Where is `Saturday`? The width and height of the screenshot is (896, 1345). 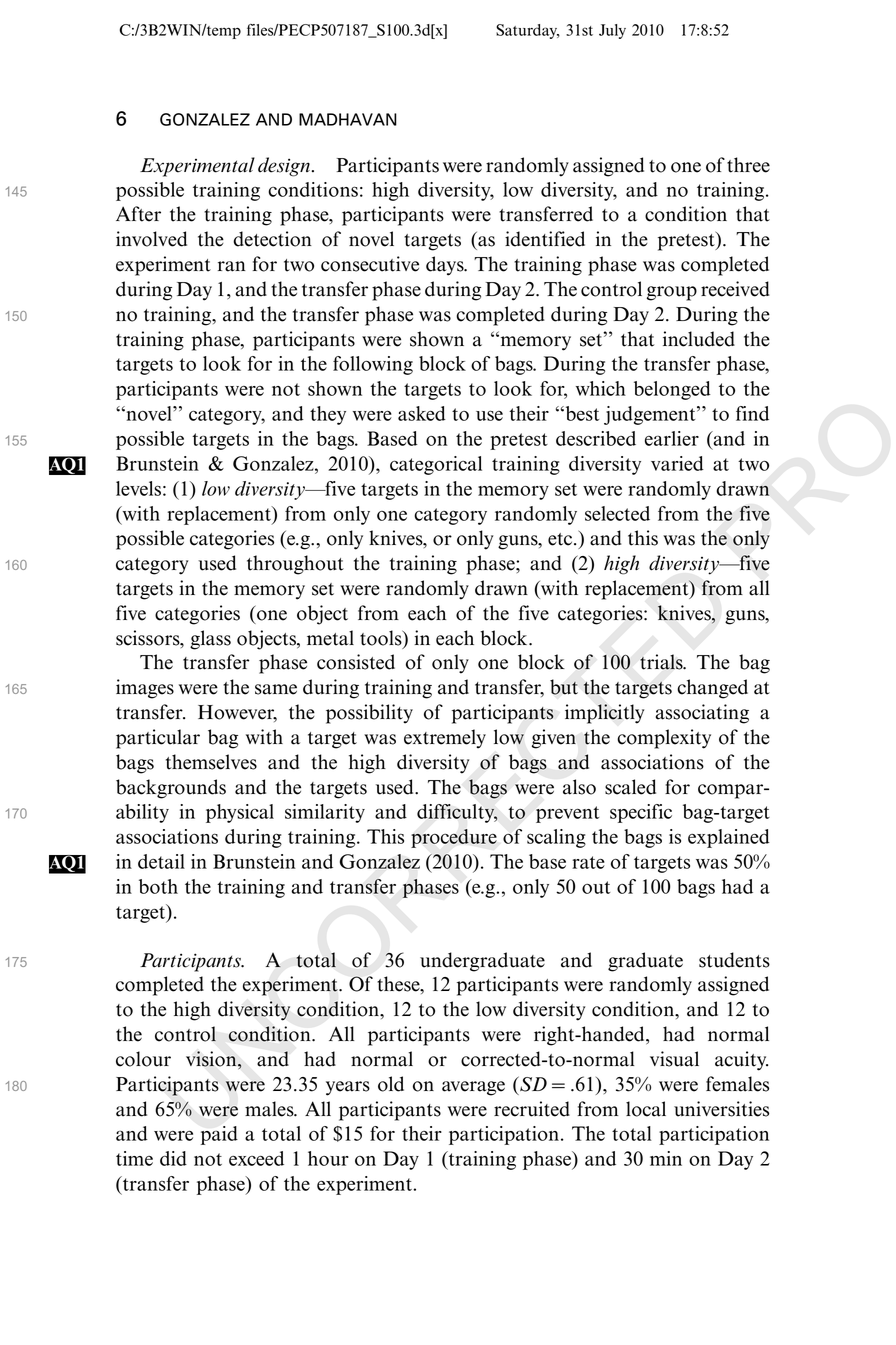
Saturday is located at coordinates (528, 31).
